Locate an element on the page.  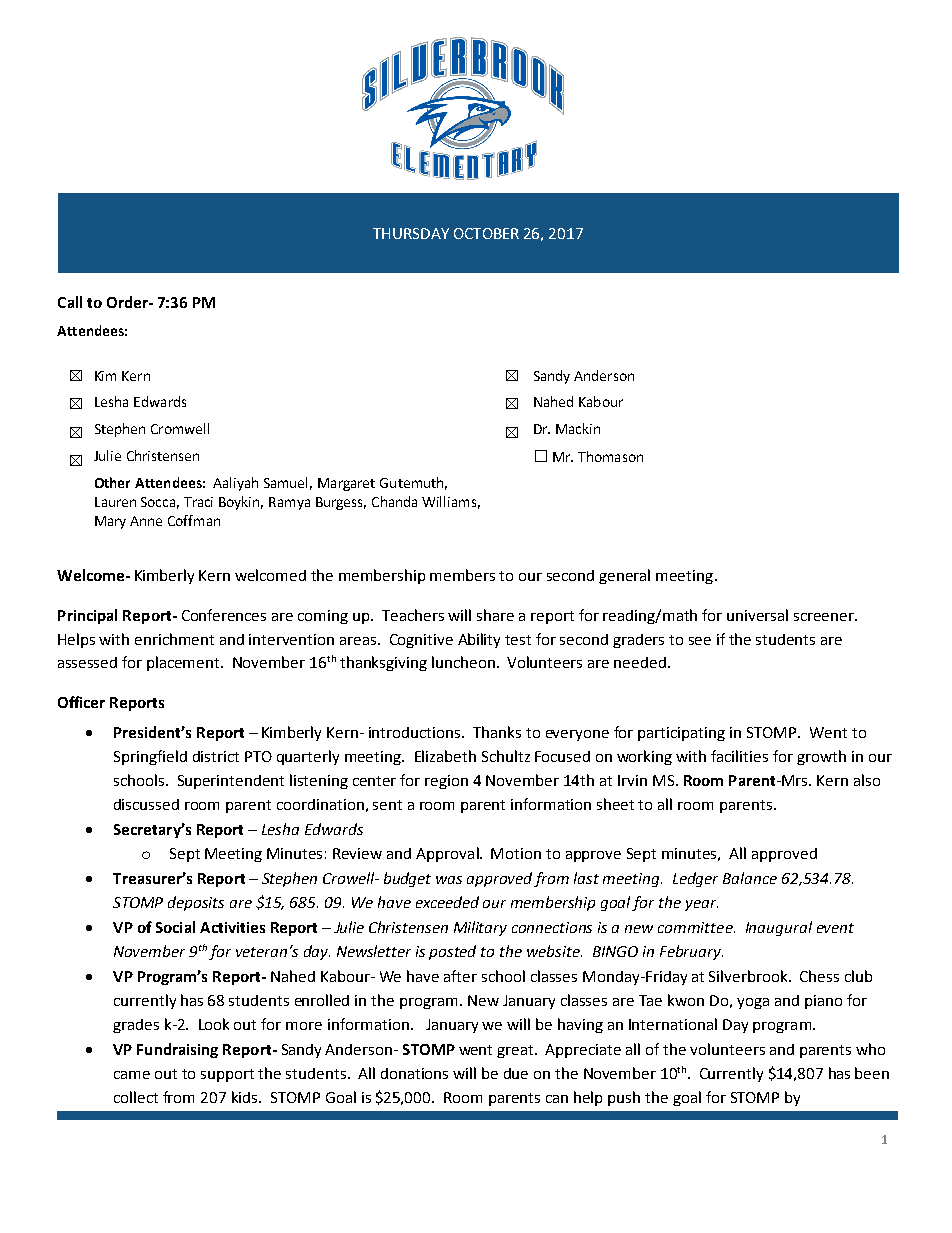
Chanda is located at coordinates (394, 501).
